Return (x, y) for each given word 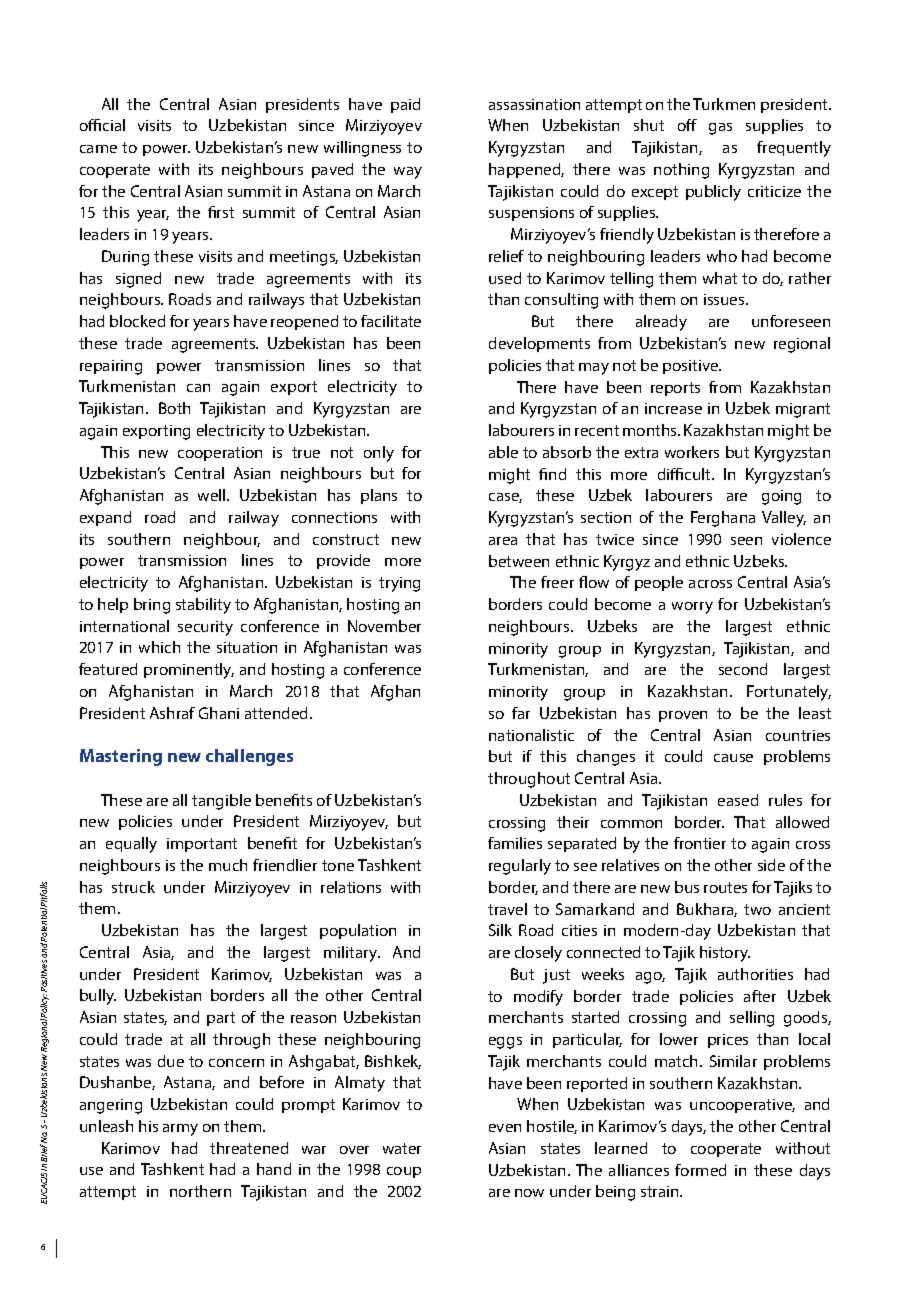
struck (133, 887)
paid (405, 105)
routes (725, 887)
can (198, 388)
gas (720, 129)
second (743, 669)
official (102, 125)
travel (507, 909)
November (384, 626)
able (503, 452)
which (159, 647)
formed (700, 1170)
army (180, 1130)
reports (675, 389)
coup (404, 1172)
